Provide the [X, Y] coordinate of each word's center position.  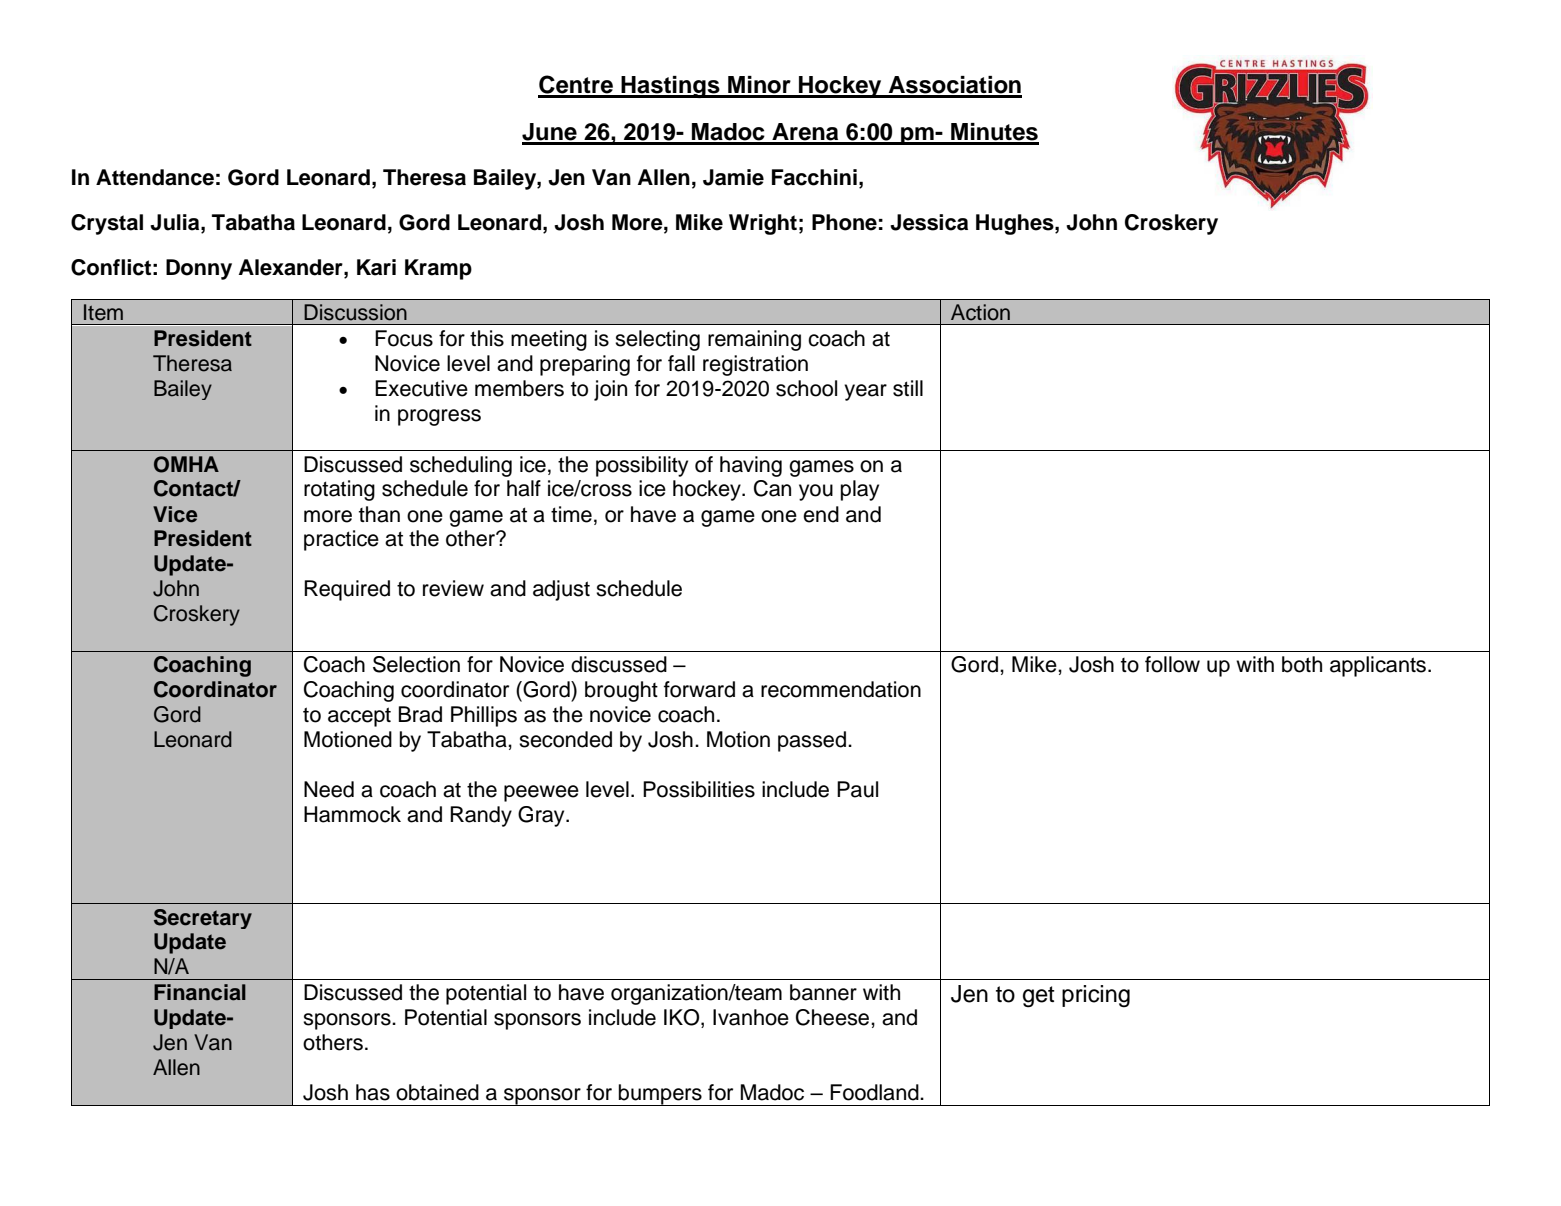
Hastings [670, 87]
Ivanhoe [751, 1017]
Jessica [929, 222]
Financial [200, 992]
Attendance [155, 177]
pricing [1096, 996]
